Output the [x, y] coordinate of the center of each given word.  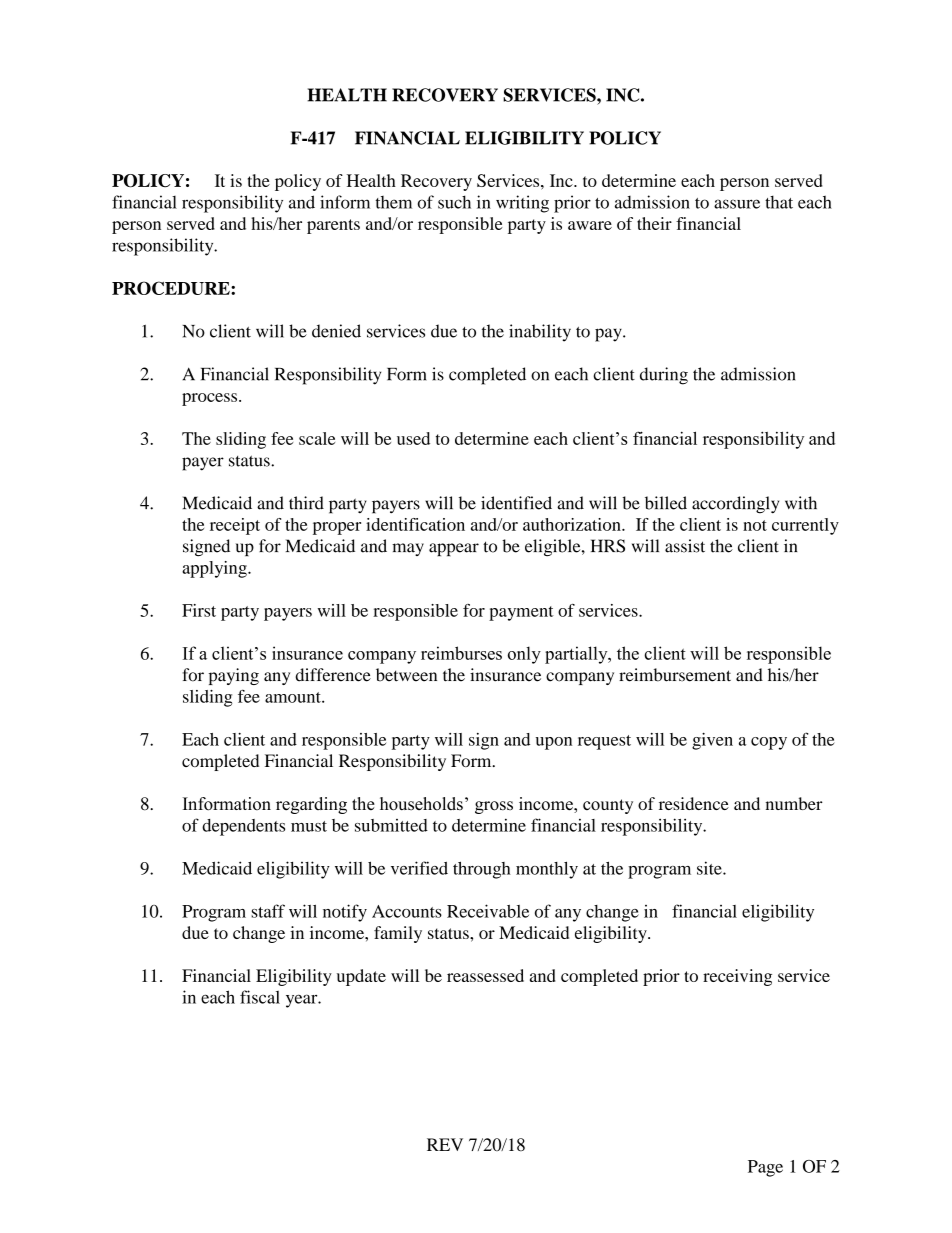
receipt [235, 526]
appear [454, 549]
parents [333, 226]
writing [522, 204]
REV [445, 1144]
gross [494, 807]
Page [765, 1168]
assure [737, 204]
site [710, 868]
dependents [243, 827]
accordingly [735, 505]
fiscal [260, 997]
